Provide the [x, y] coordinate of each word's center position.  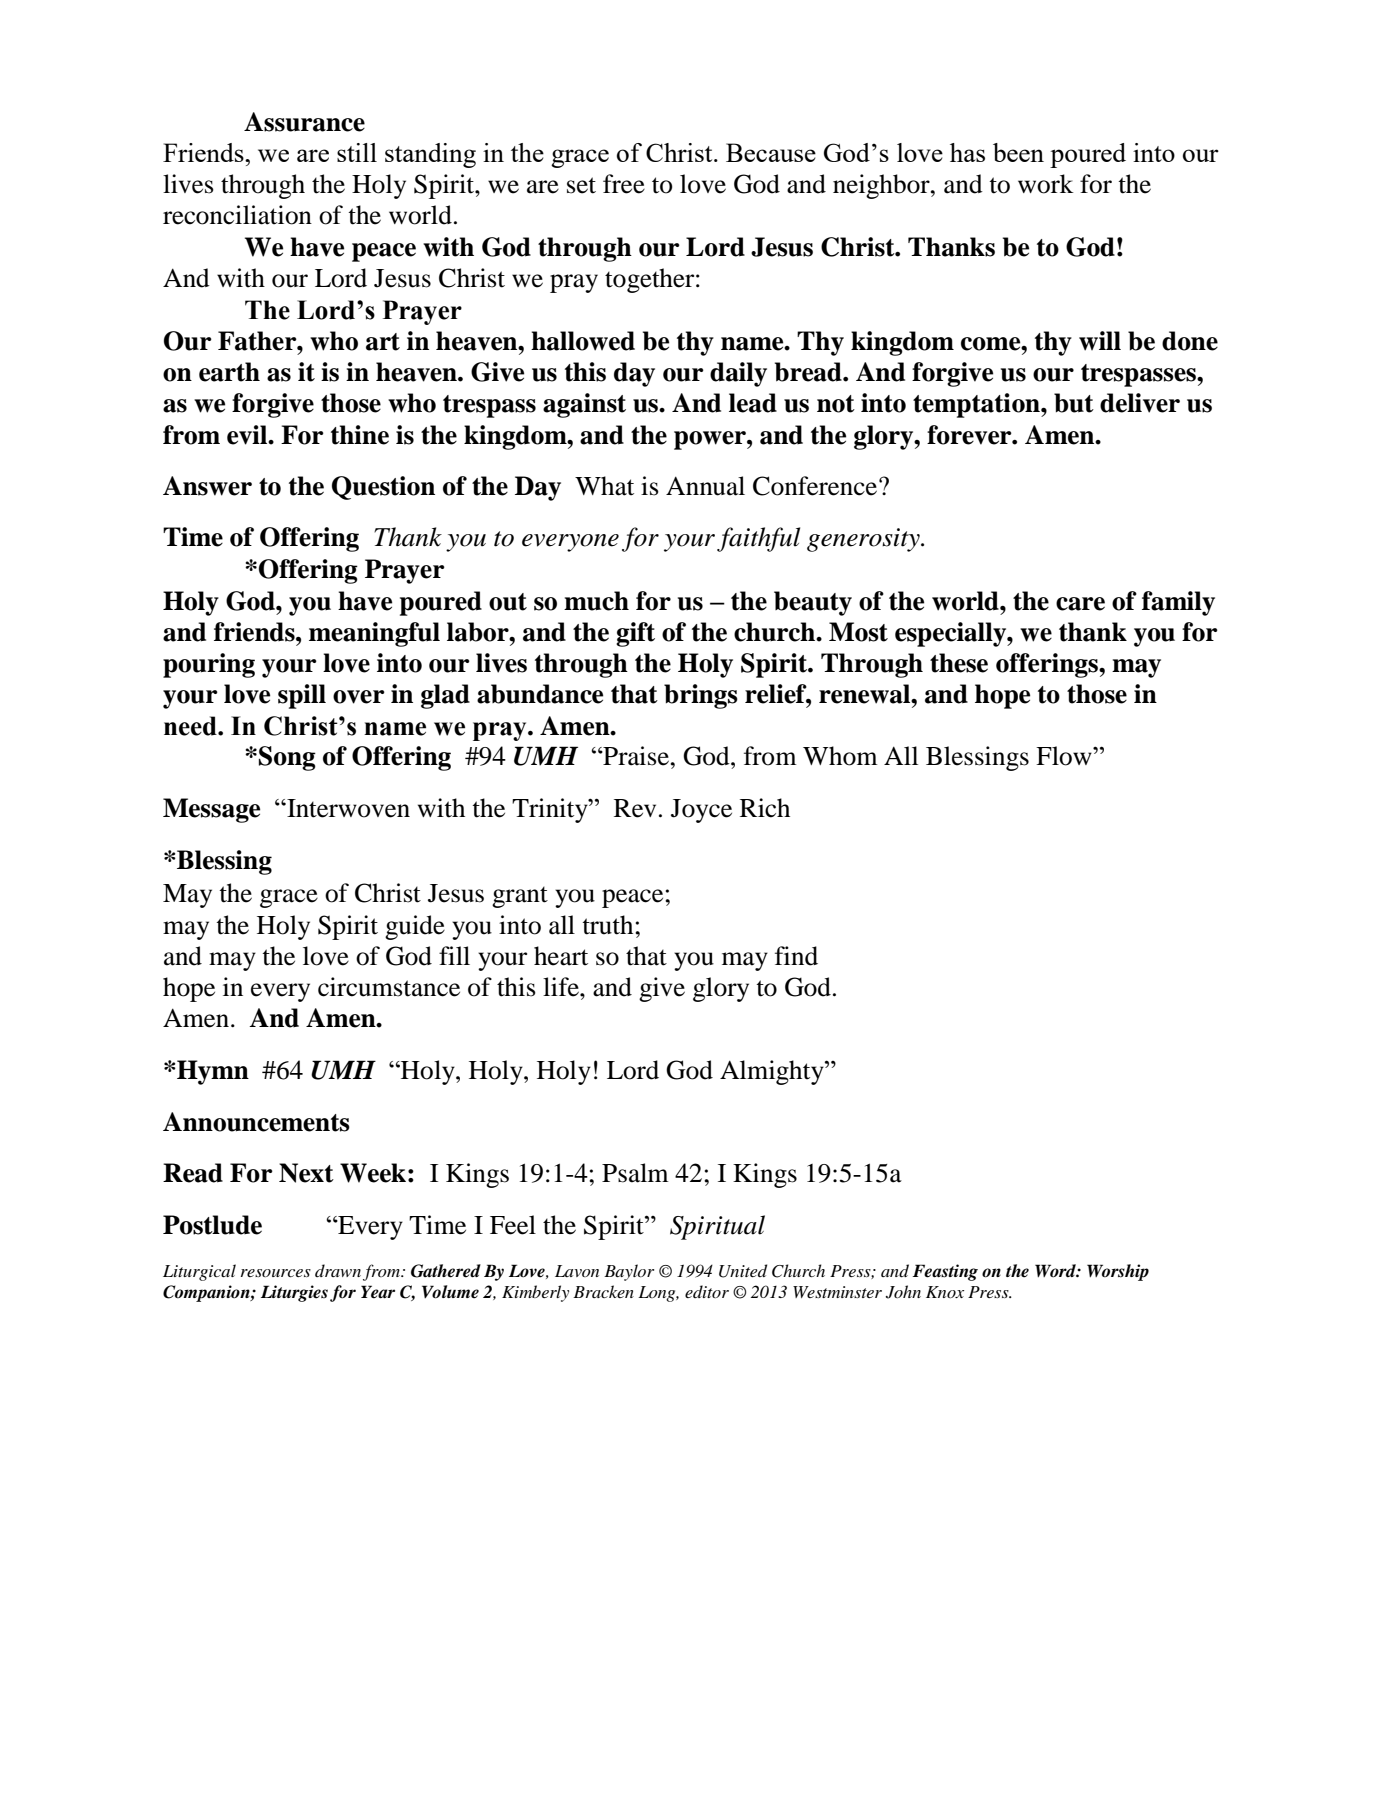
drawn [338, 1270]
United [743, 1271]
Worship [1118, 1272]
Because [771, 152]
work [1046, 184]
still [357, 152]
